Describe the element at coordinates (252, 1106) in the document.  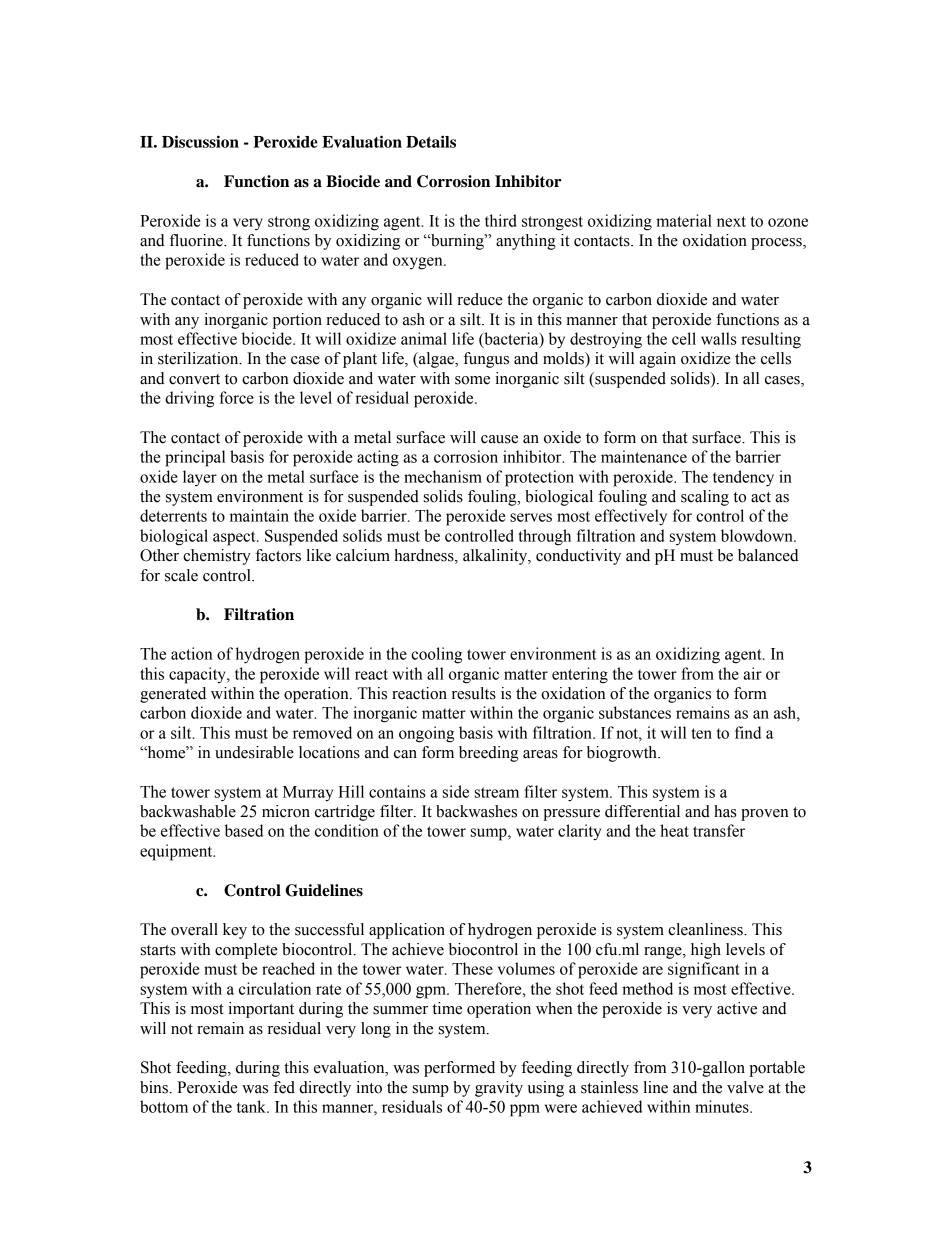
I see `tank` at that location.
